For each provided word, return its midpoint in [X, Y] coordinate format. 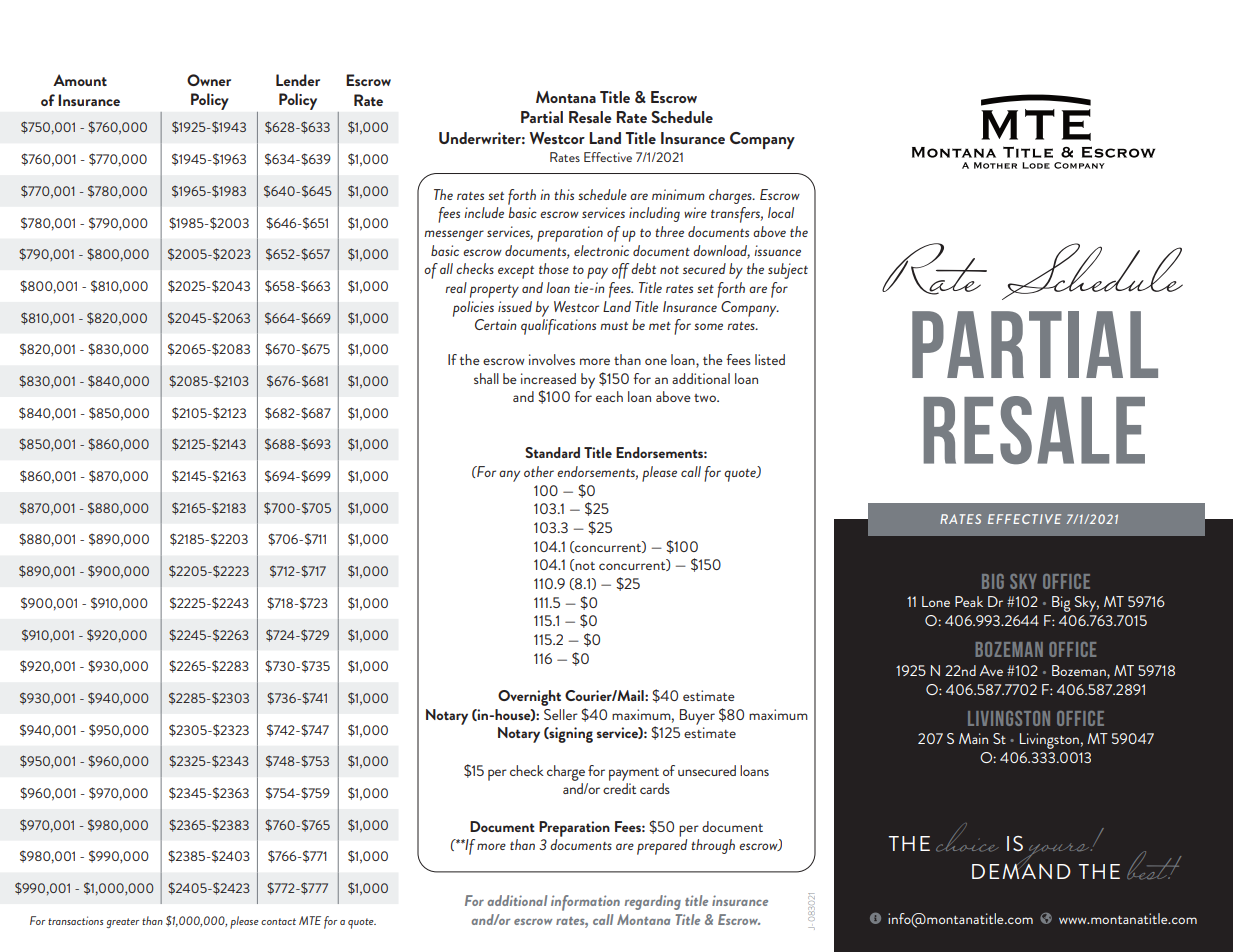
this [564, 194]
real [456, 287]
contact [278, 921]
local [781, 212]
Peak [969, 601]
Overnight [529, 698]
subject [788, 271]
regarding [653, 902]
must [614, 326]
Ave [991, 670]
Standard [552, 452]
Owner [209, 80]
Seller [561, 714]
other [539, 471]
